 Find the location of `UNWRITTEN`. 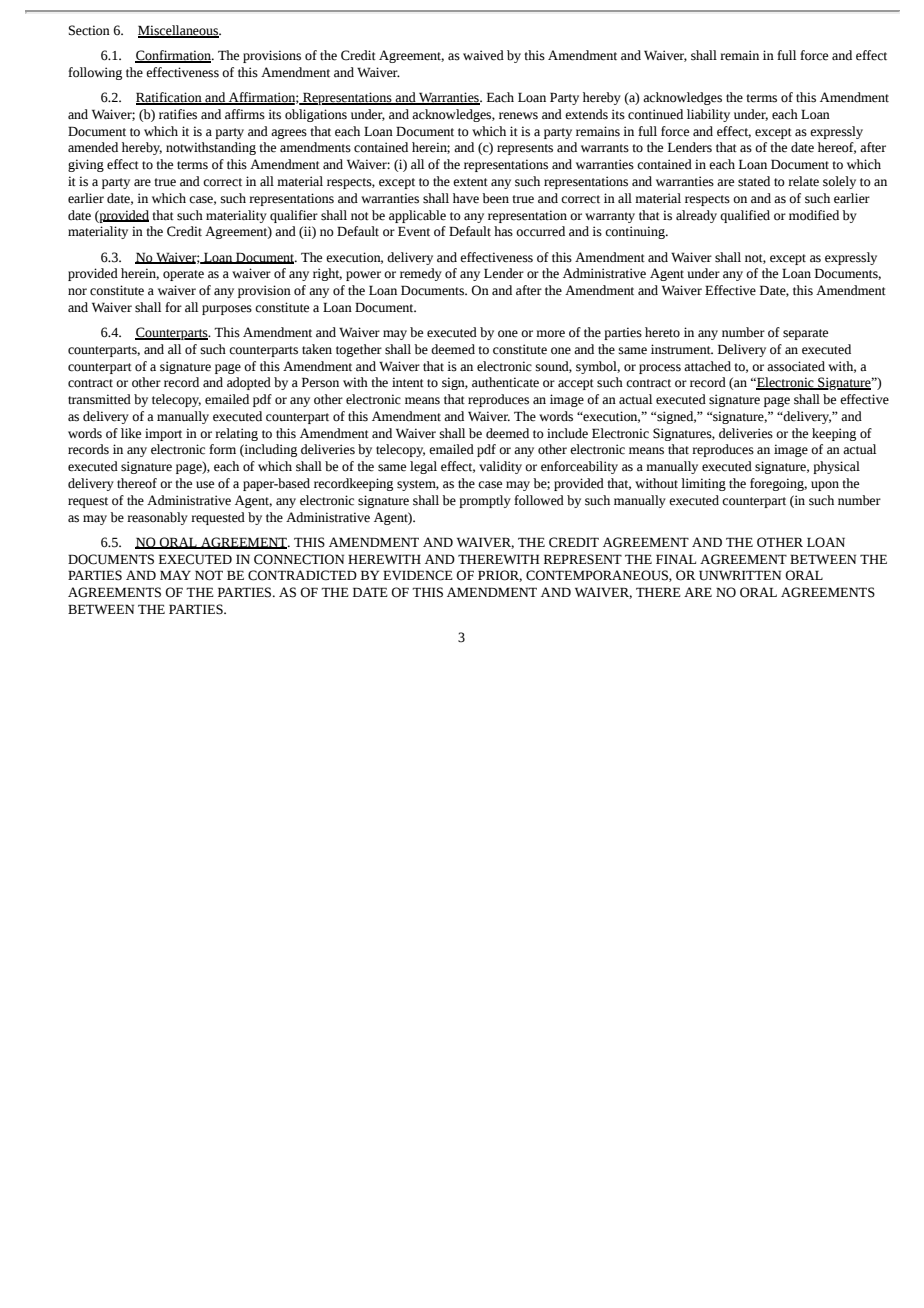

UNWRITTEN is located at coordinates (740, 575).
